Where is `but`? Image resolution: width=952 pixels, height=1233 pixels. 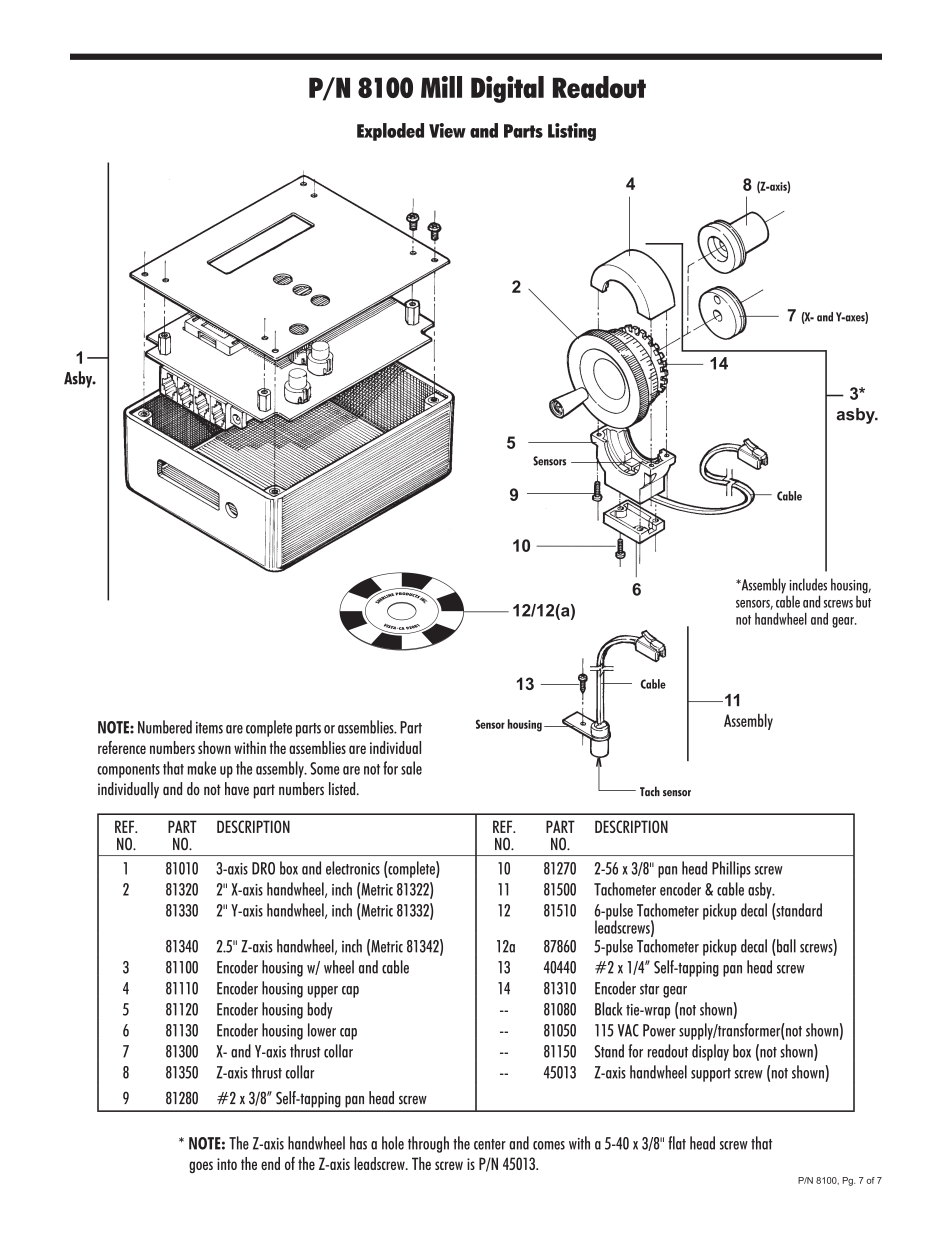
but is located at coordinates (863, 600).
